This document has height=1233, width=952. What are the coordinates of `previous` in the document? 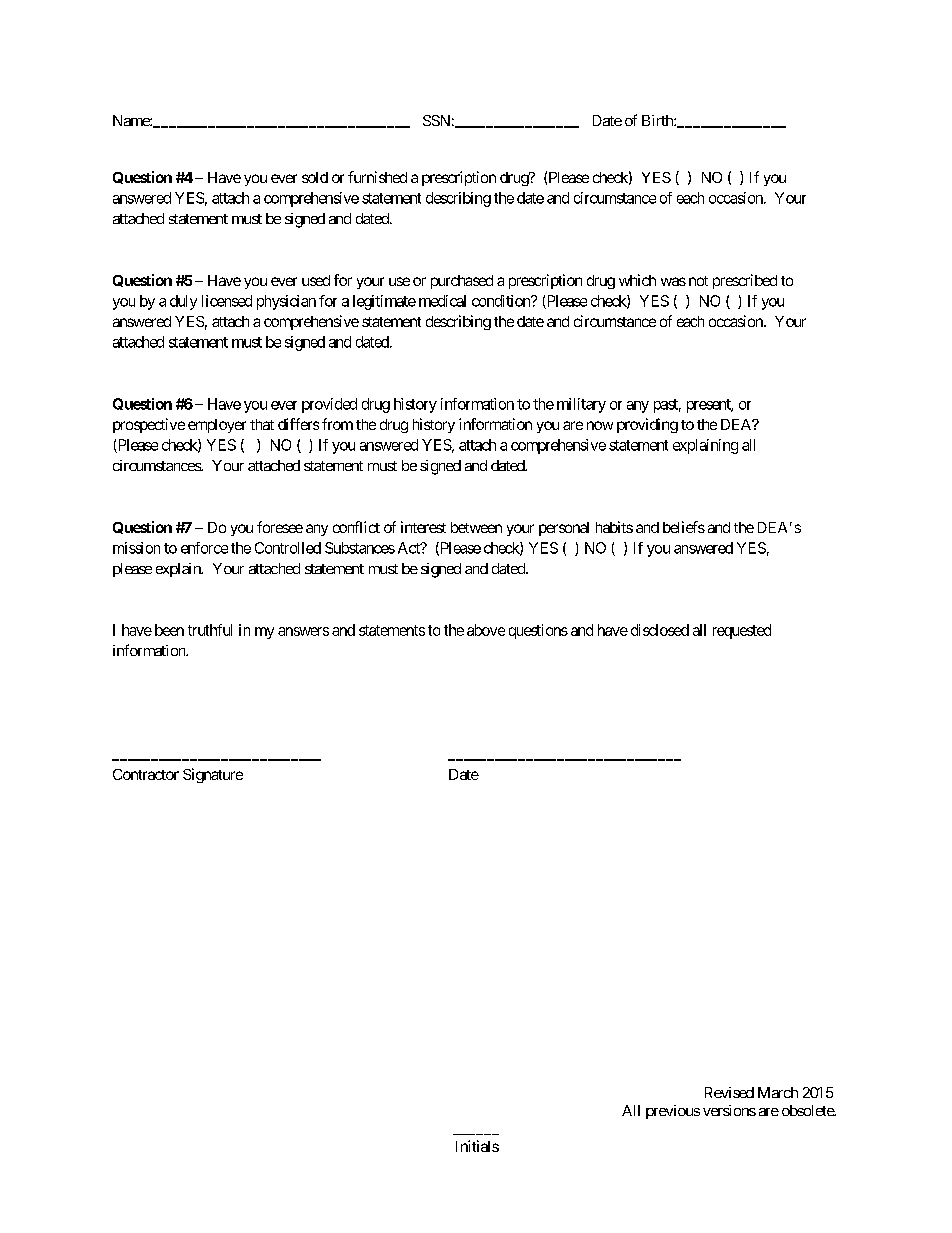 It's located at (673, 1112).
